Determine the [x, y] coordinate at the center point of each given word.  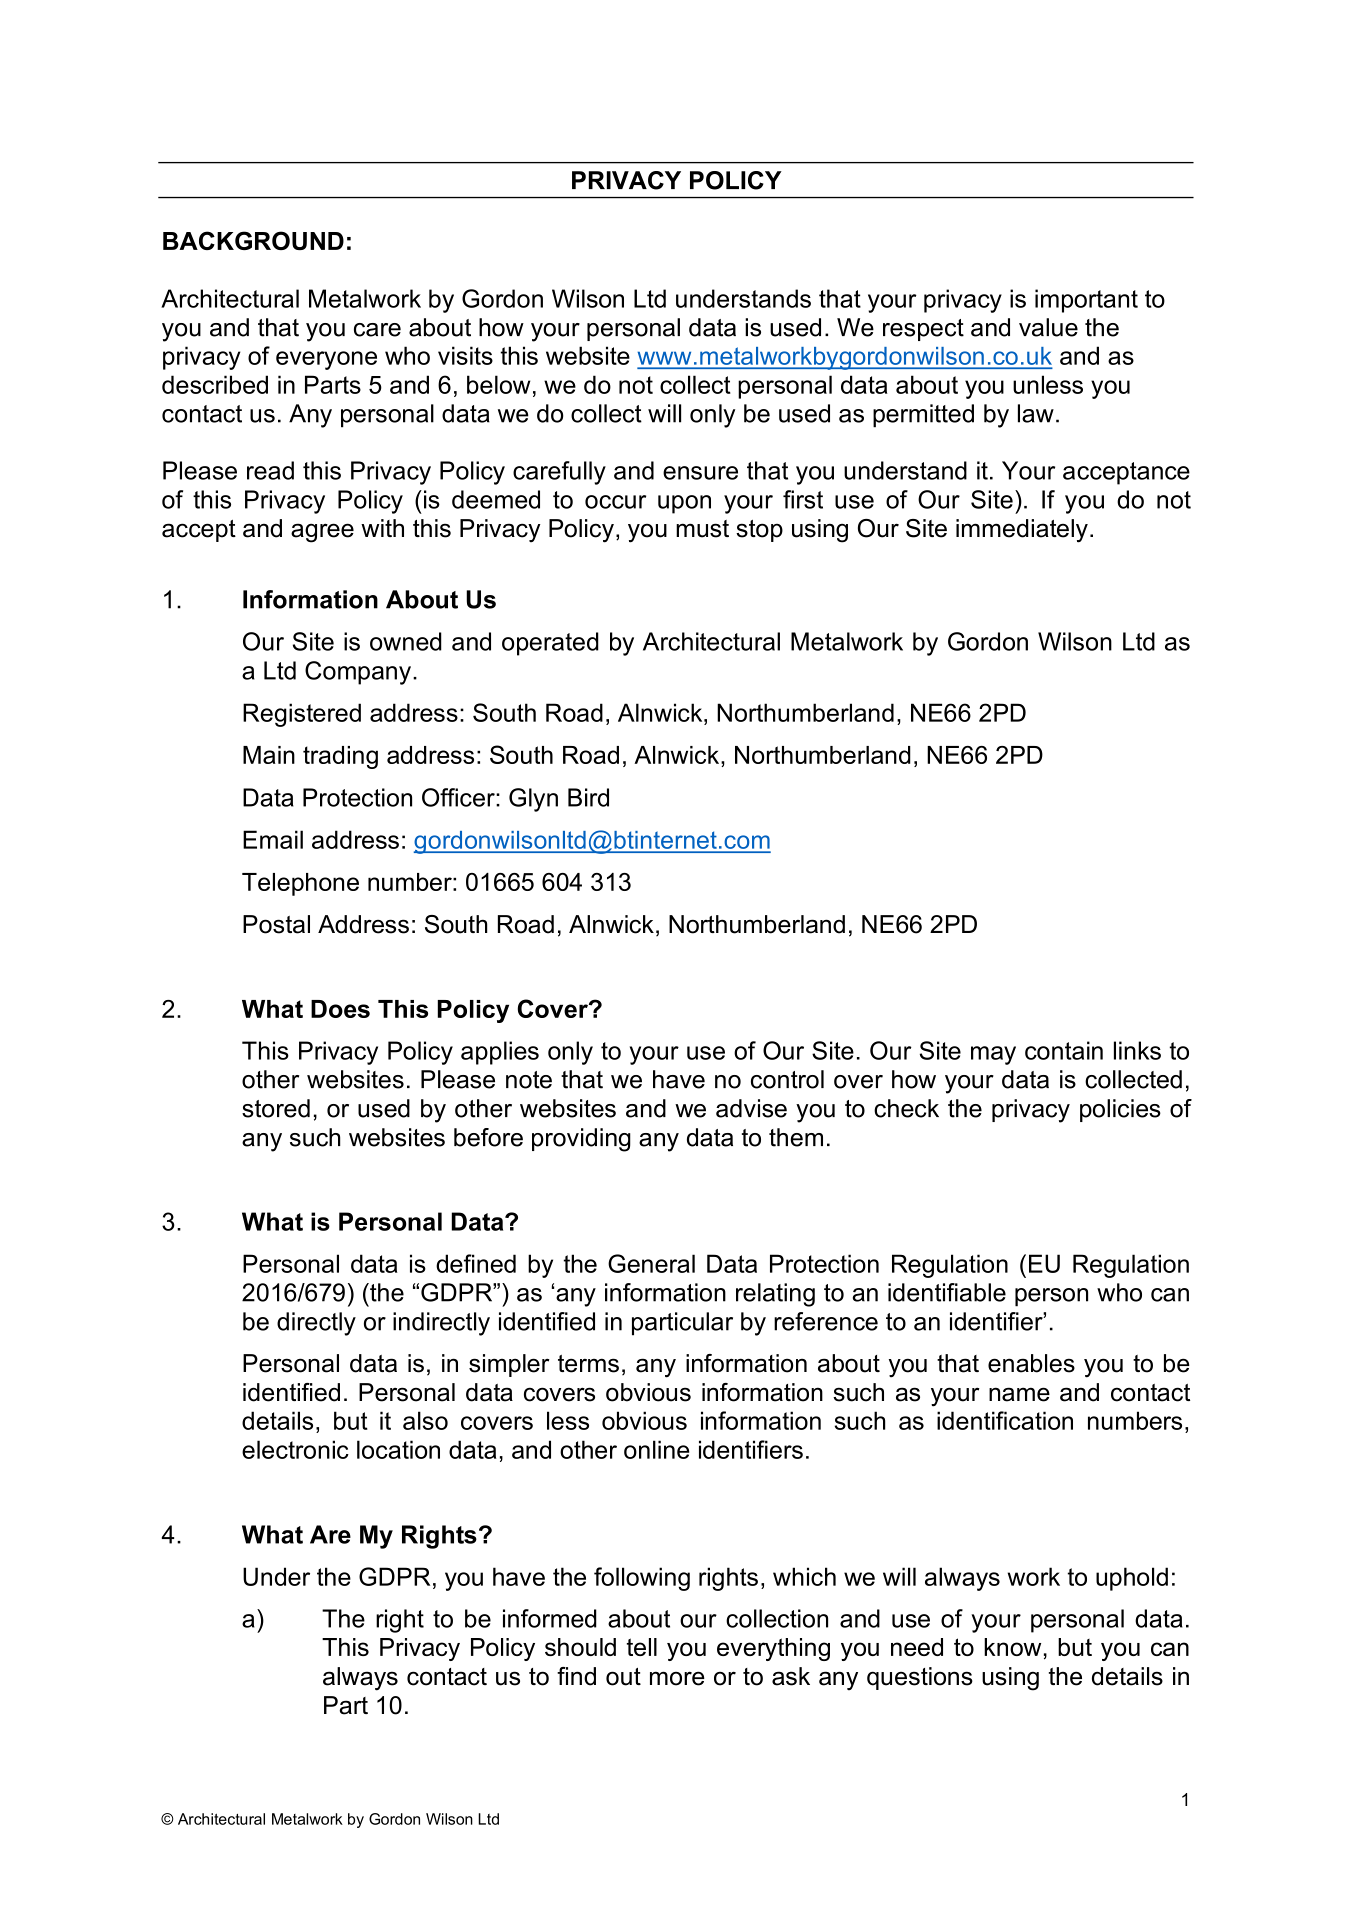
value [1048, 327]
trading [340, 757]
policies [1120, 1110]
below [499, 384]
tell [642, 1647]
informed [550, 1618]
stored [276, 1108]
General [651, 1263]
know [1012, 1647]
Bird [588, 797]
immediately [1022, 531]
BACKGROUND [253, 240]
